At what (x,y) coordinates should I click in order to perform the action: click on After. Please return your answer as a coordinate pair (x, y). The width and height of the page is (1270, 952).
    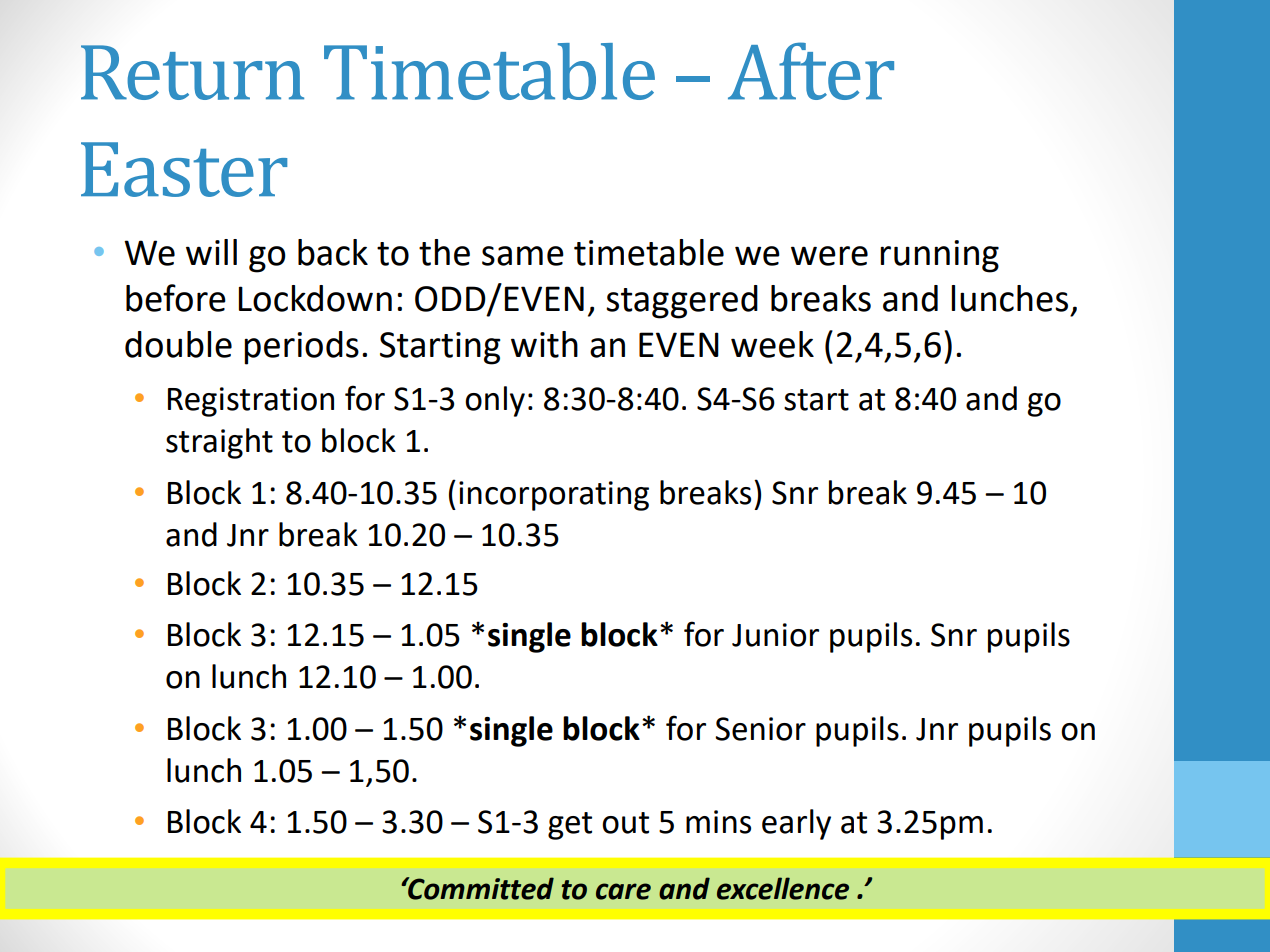
    Looking at the image, I should click on (811, 71).
